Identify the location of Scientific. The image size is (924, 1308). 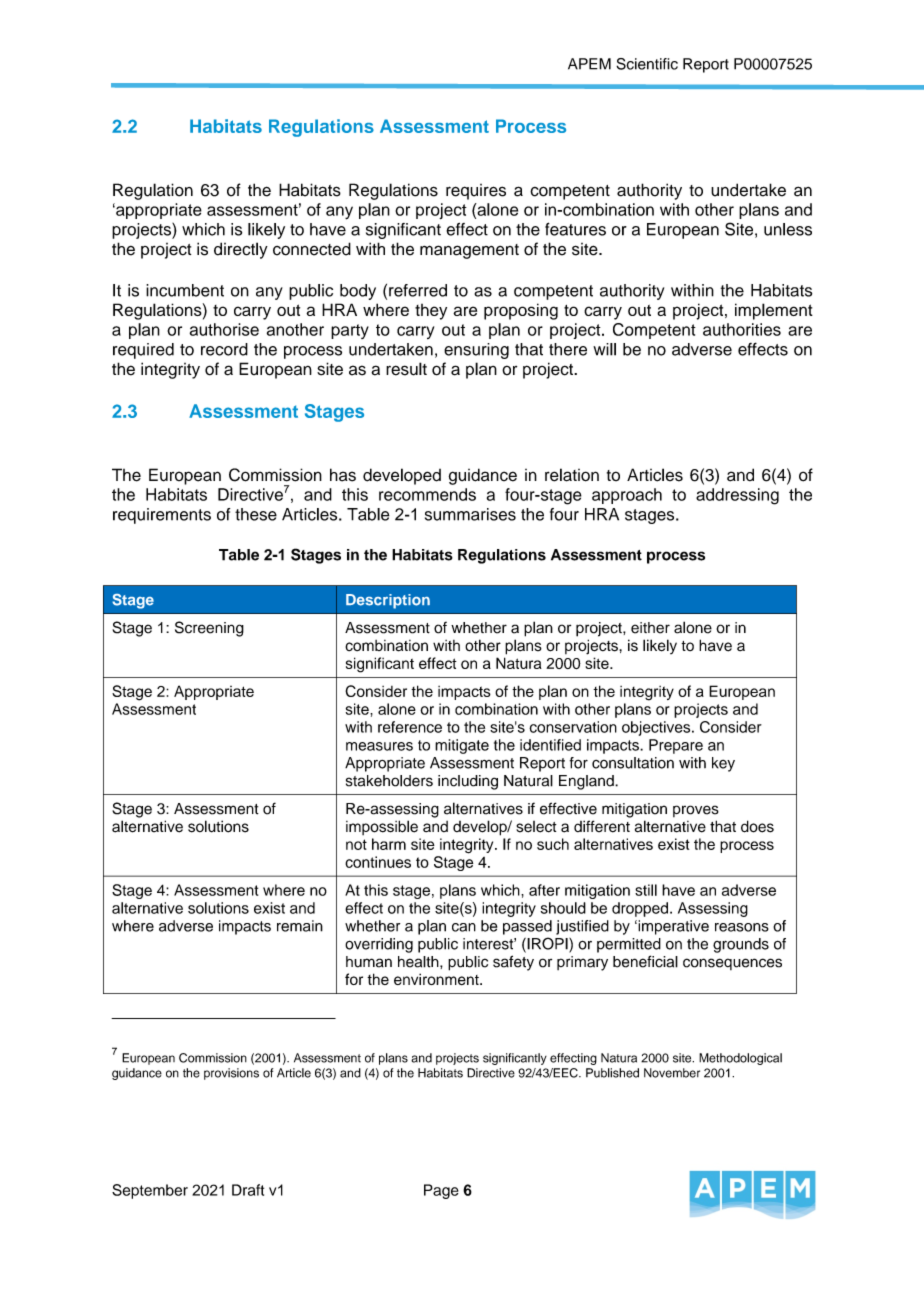
(647, 64).
